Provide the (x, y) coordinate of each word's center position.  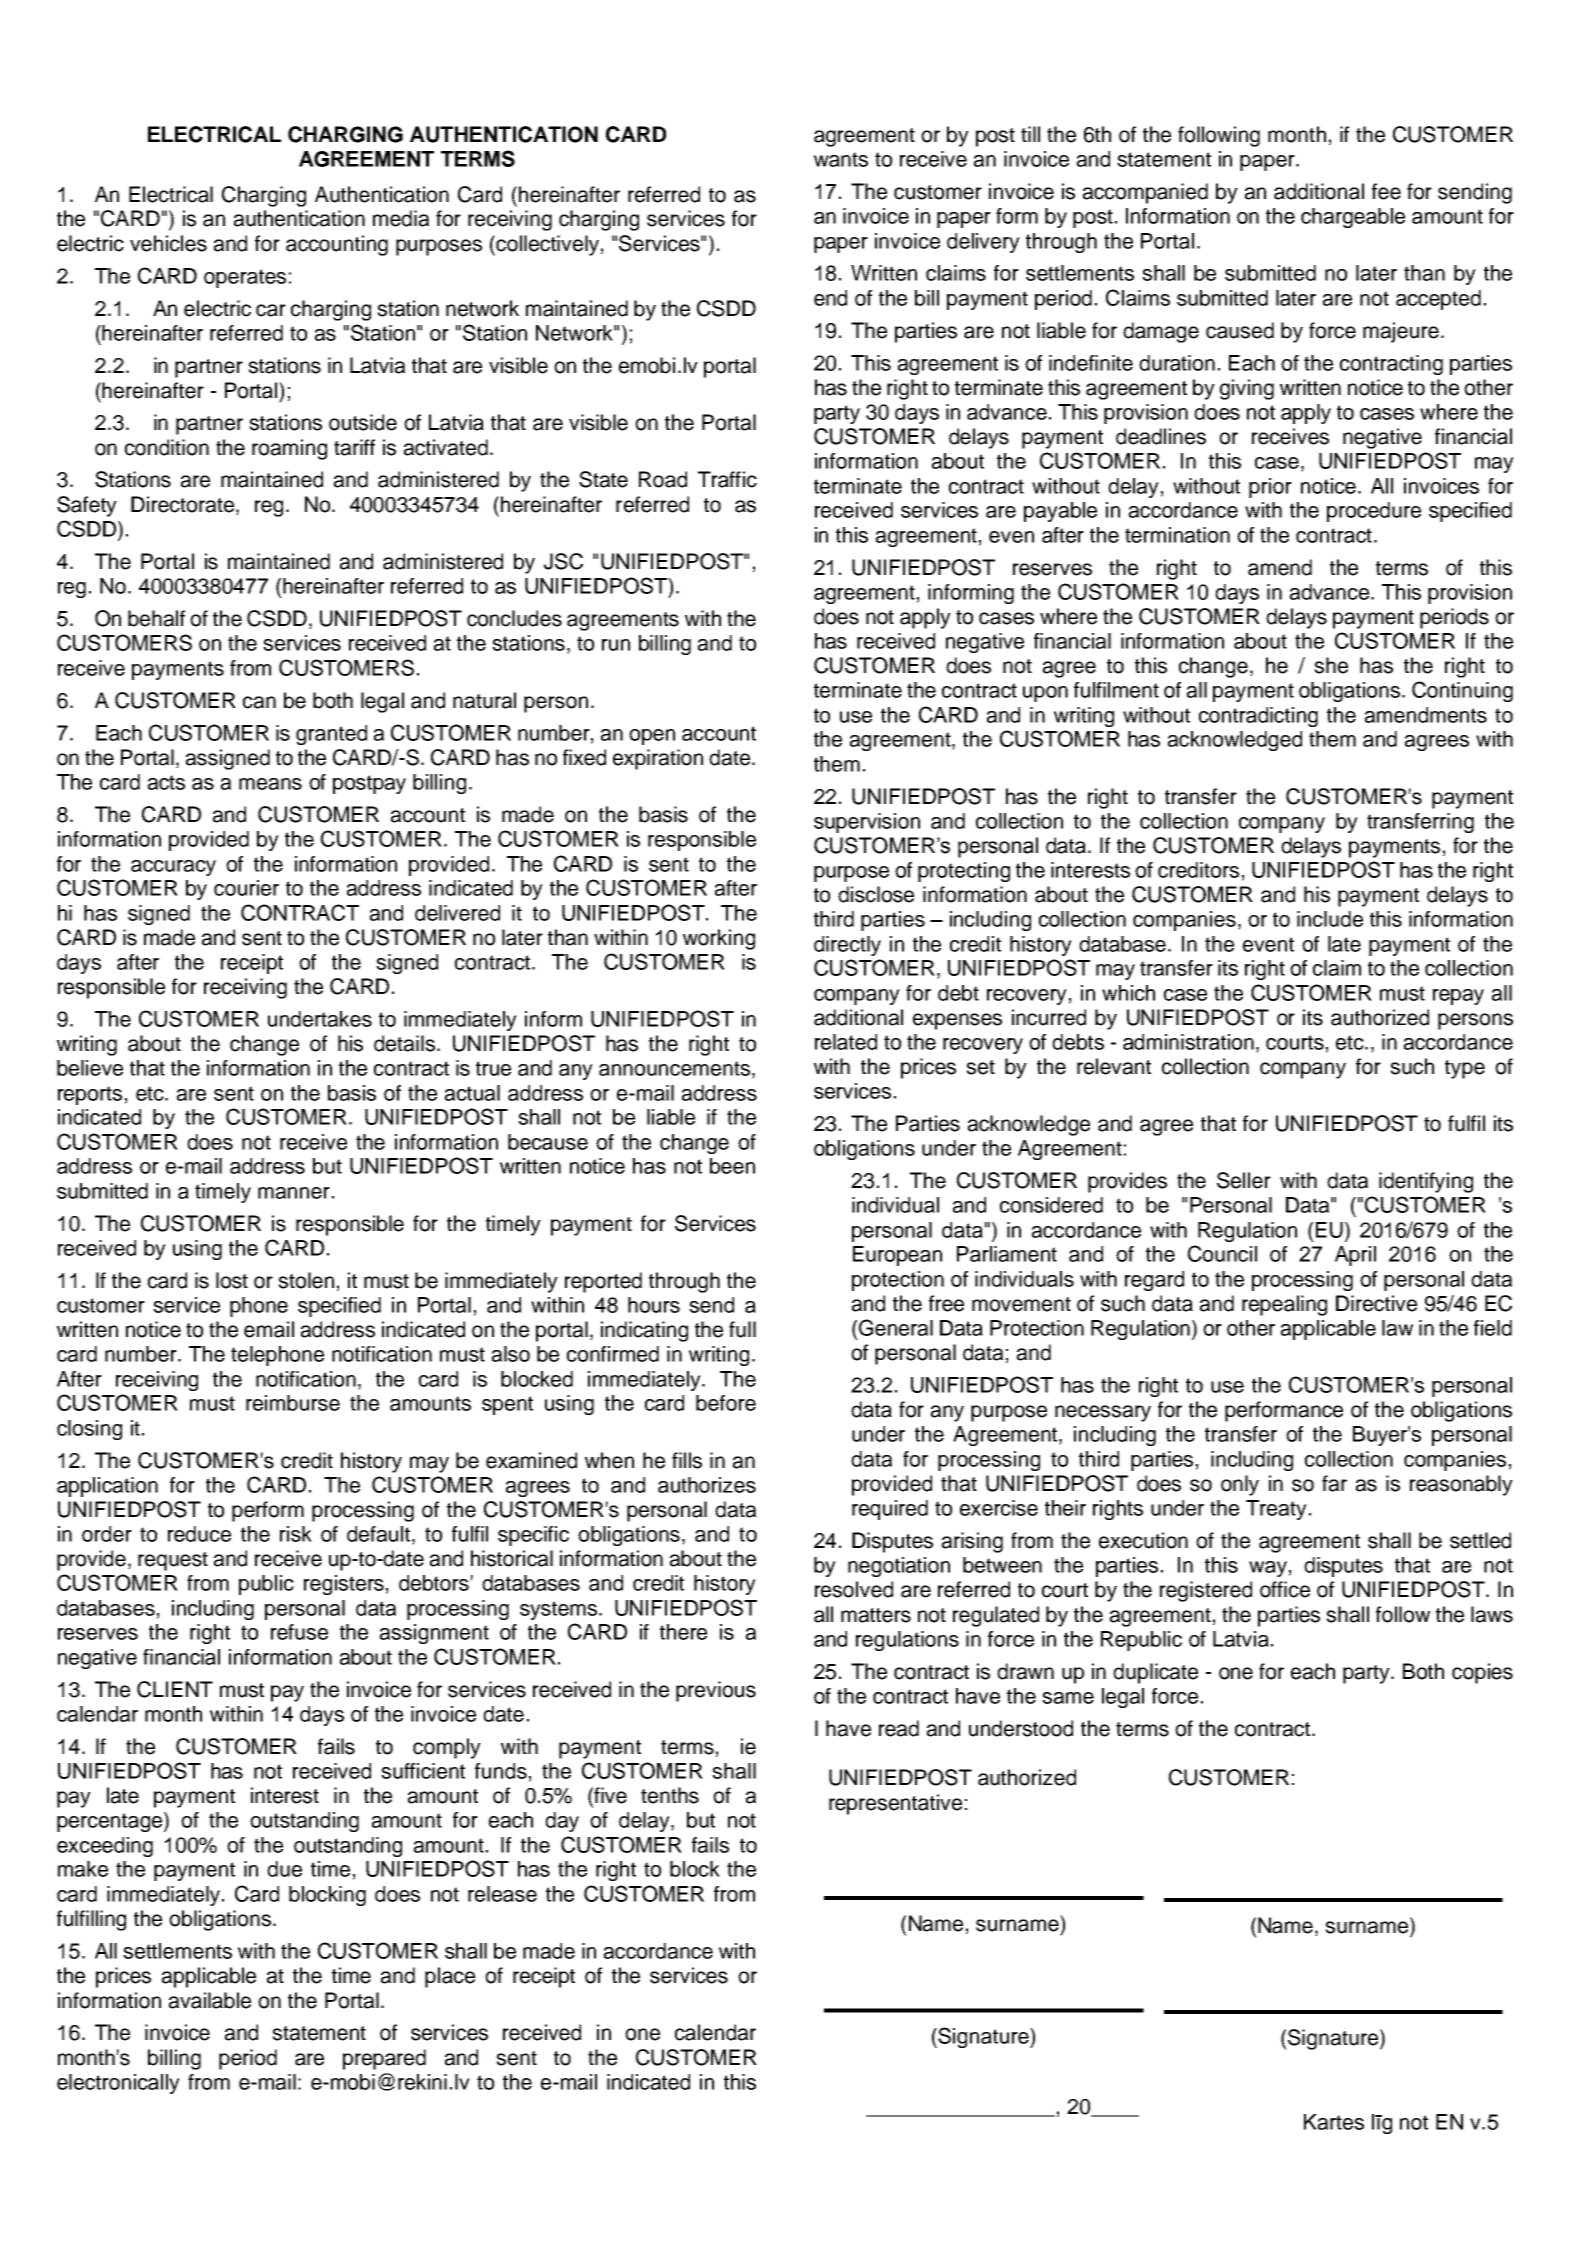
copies (1482, 1673)
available (210, 2000)
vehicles (168, 243)
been (732, 1166)
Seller (1244, 1180)
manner (294, 1193)
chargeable (1353, 218)
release (502, 1894)
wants (841, 159)
